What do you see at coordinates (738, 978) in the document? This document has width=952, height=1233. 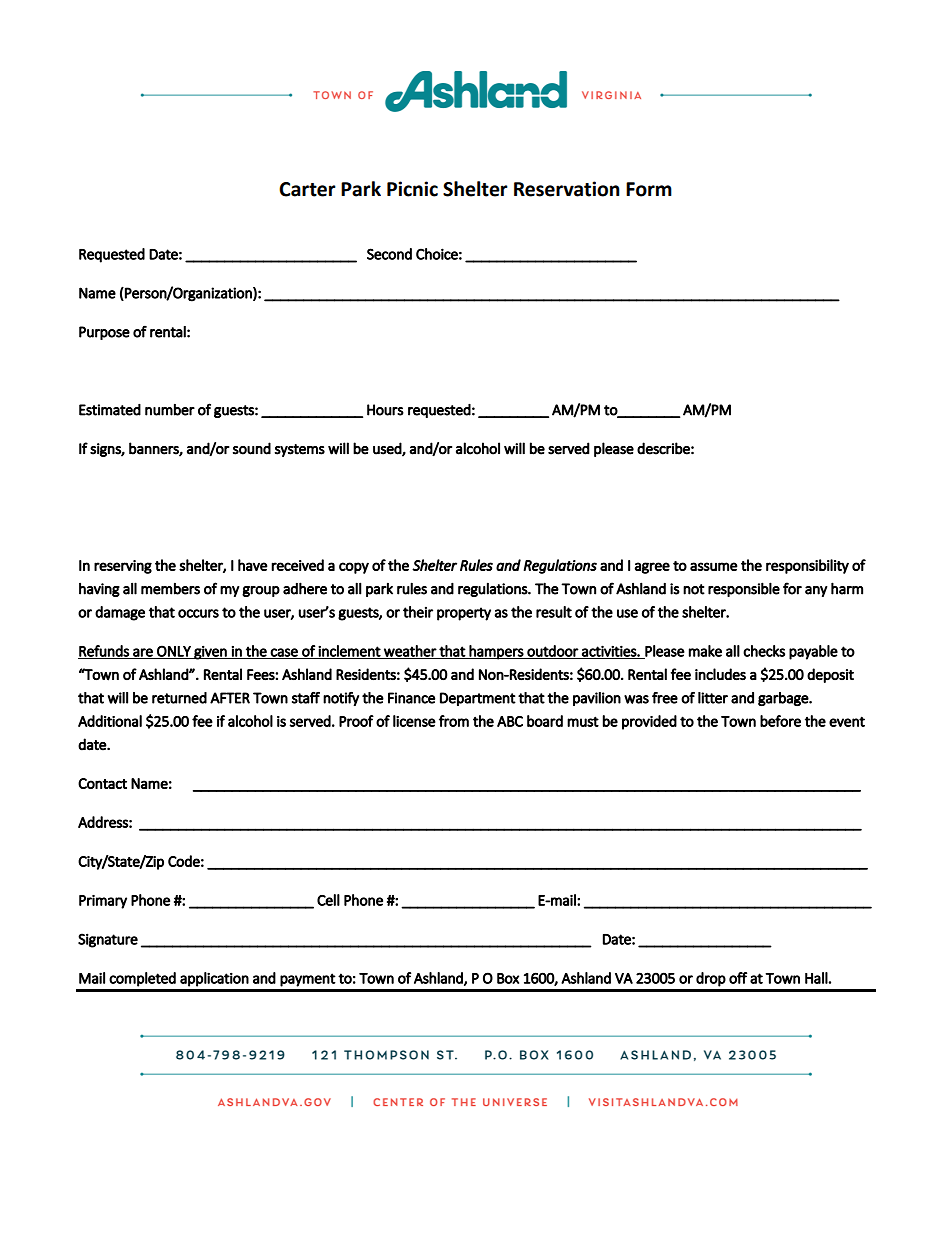 I see `off` at bounding box center [738, 978].
